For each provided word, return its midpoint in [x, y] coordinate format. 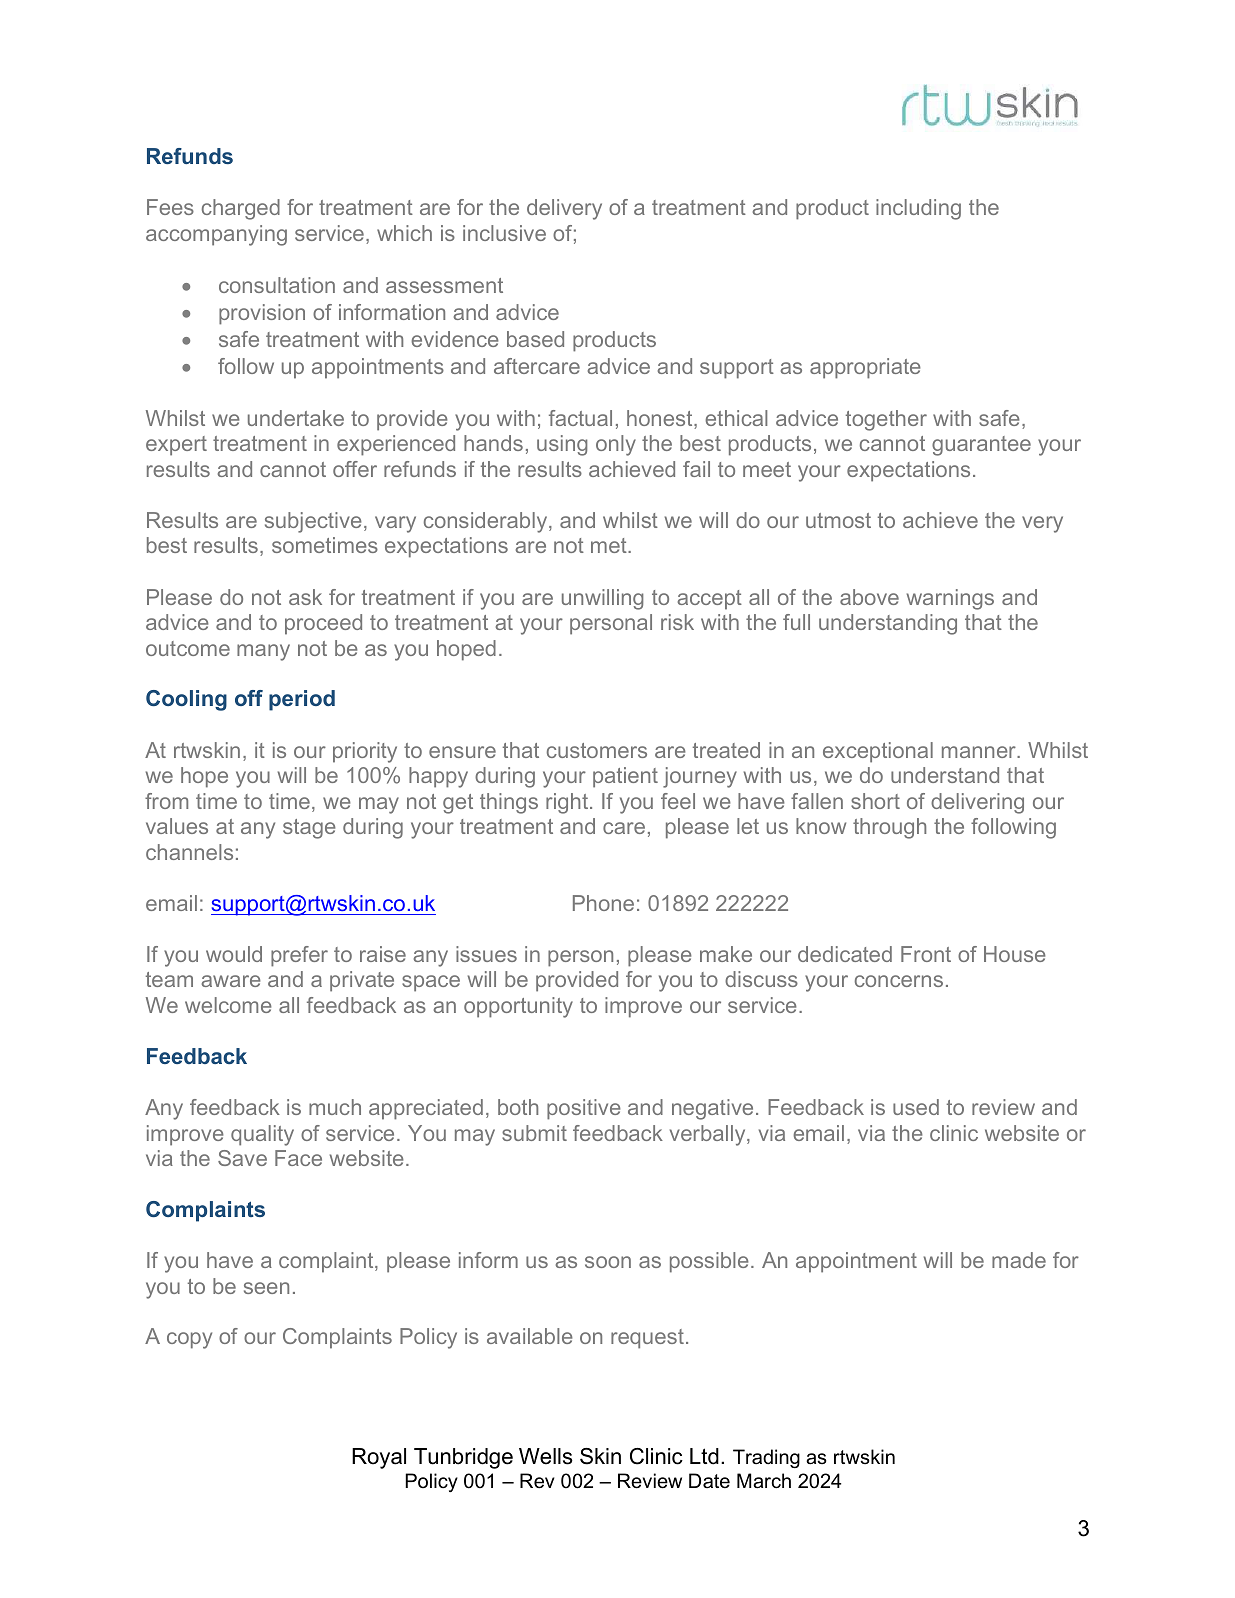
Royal [379, 1458]
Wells [546, 1456]
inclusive [504, 233]
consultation [277, 285]
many [263, 652]
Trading [766, 1458]
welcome [228, 1005]
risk [677, 622]
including [918, 209]
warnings [950, 599]
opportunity [518, 1007]
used [916, 1107]
